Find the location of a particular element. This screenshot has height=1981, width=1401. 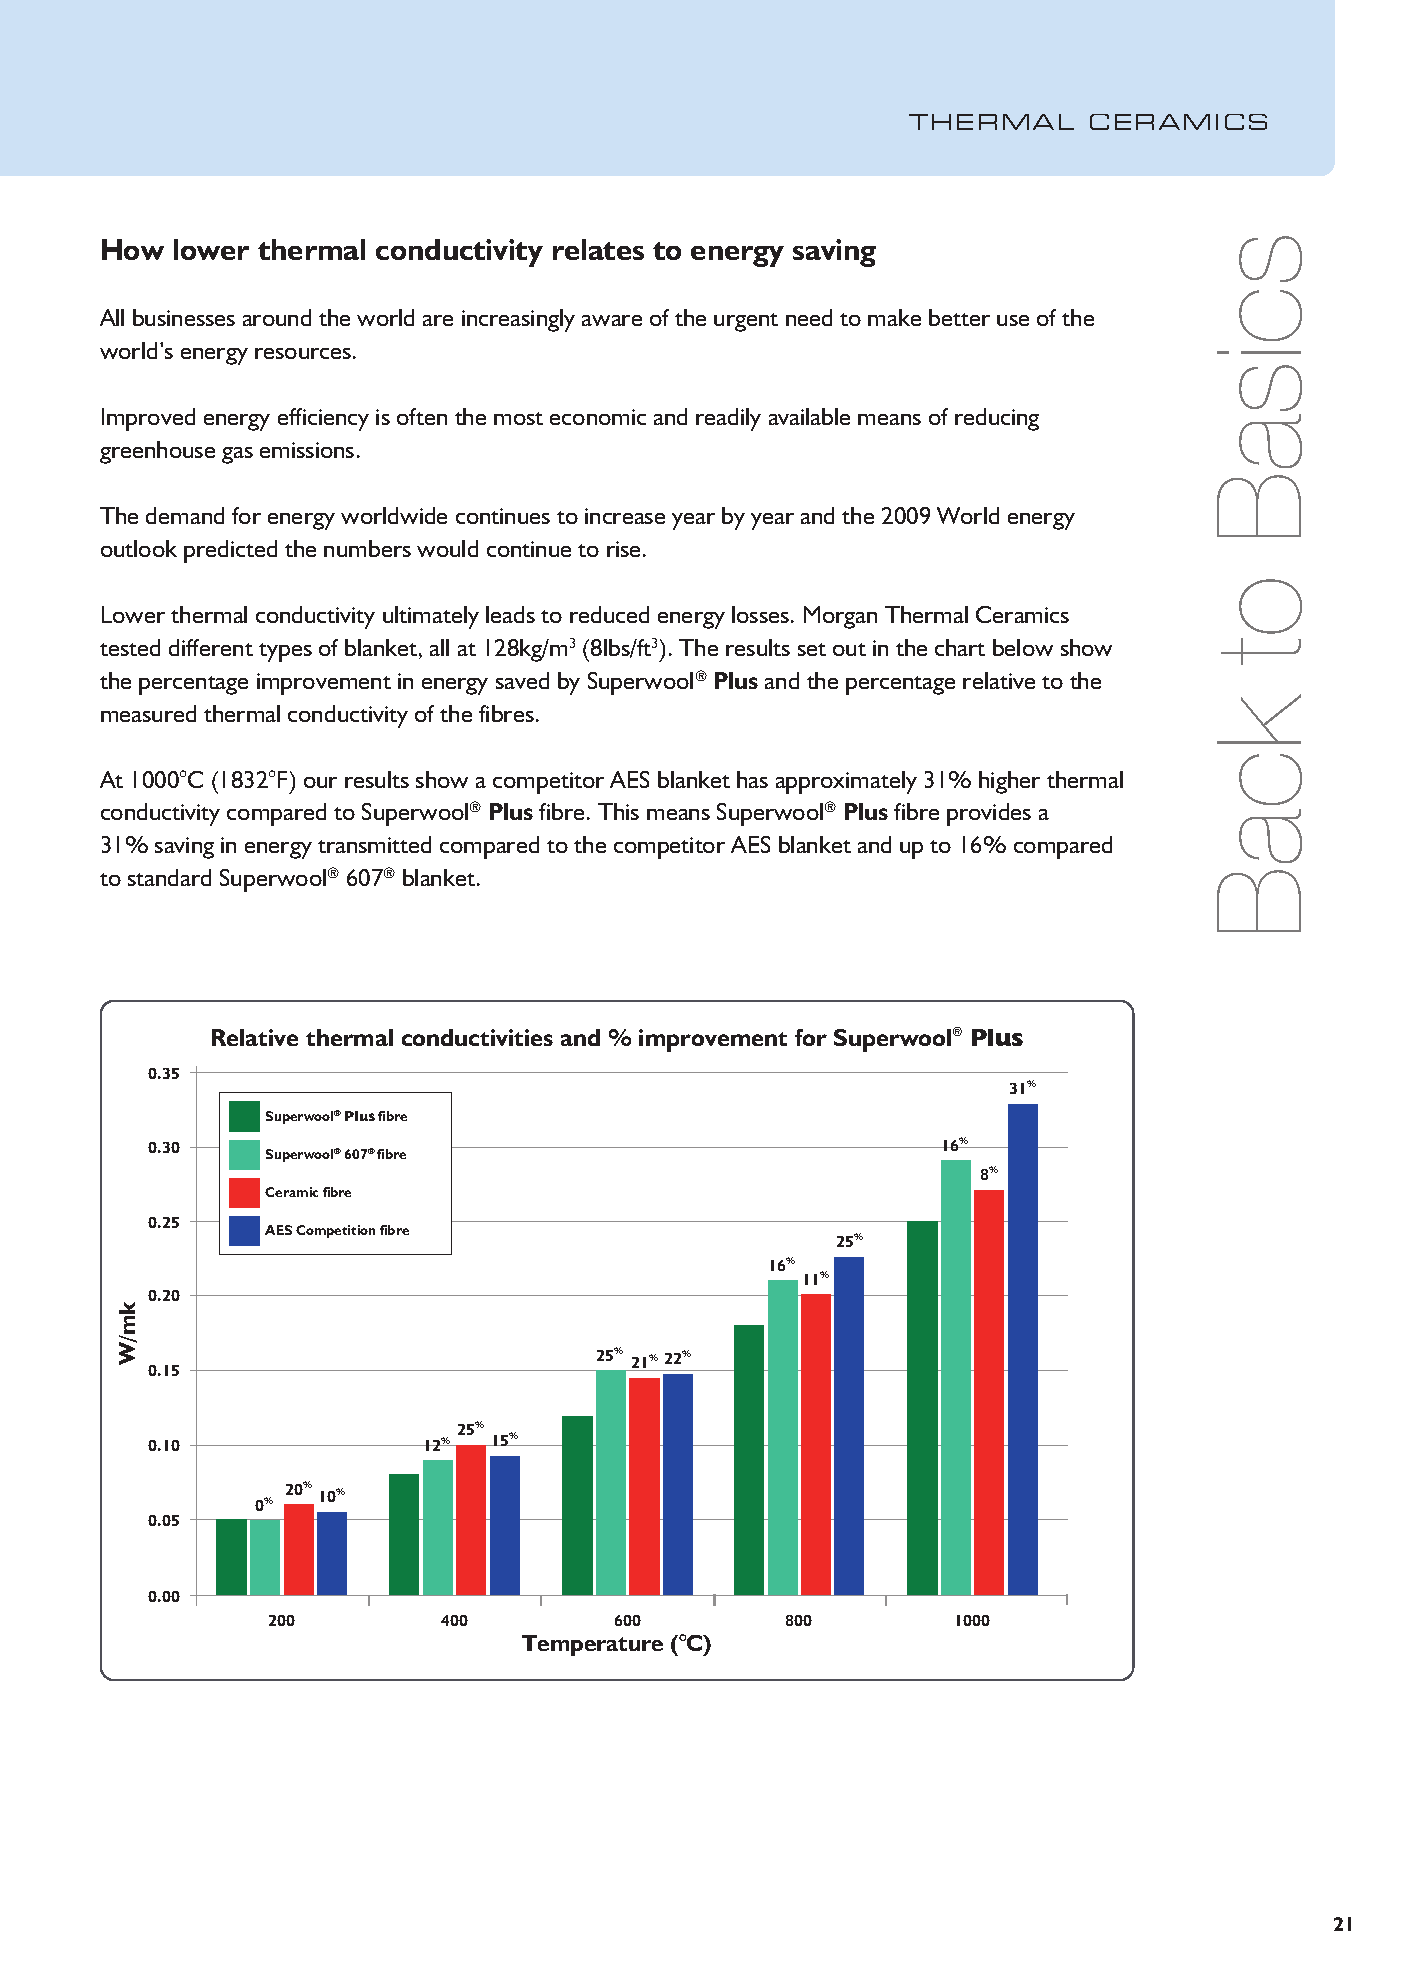

predicted is located at coordinates (230, 551).
